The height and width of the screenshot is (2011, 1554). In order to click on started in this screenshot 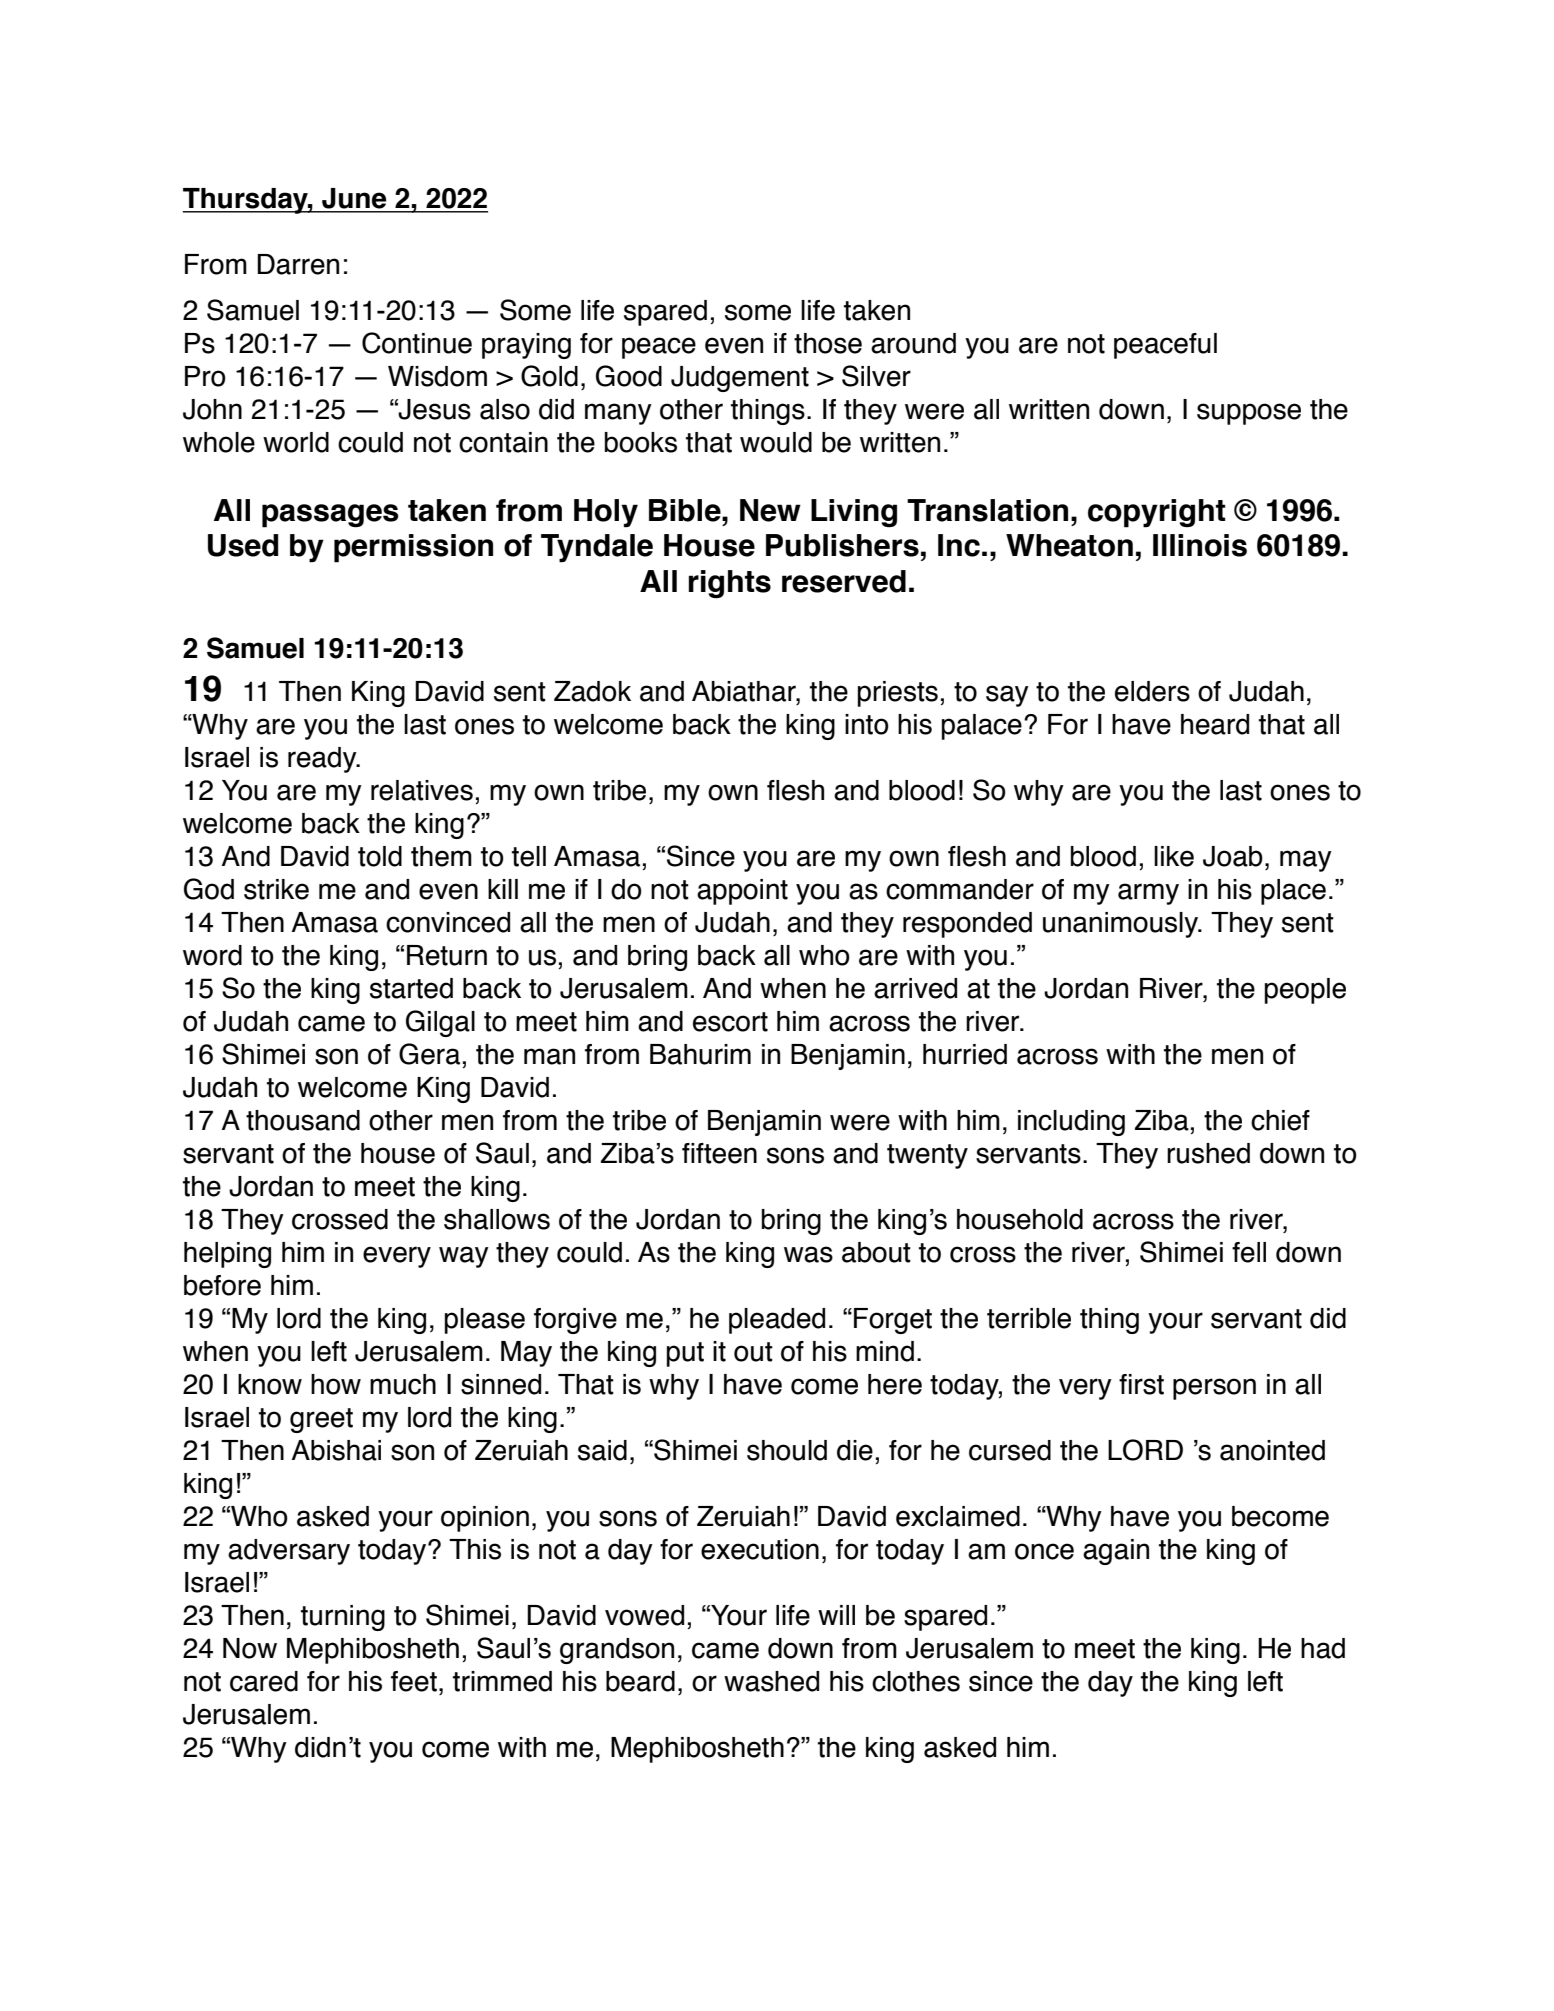, I will do `click(411, 988)`.
